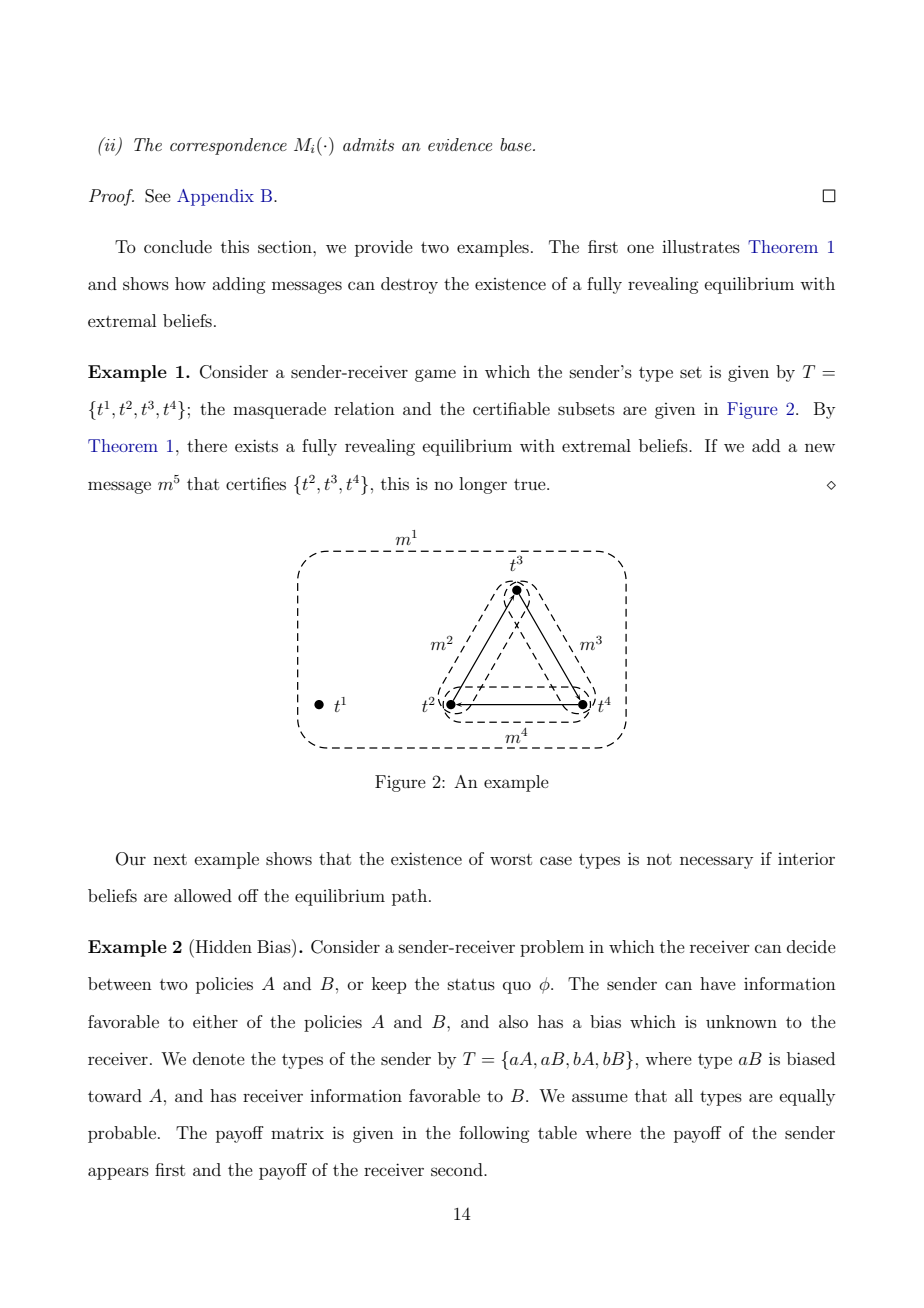  What do you see at coordinates (215, 197) in the image?
I see `Appendix` at bounding box center [215, 197].
